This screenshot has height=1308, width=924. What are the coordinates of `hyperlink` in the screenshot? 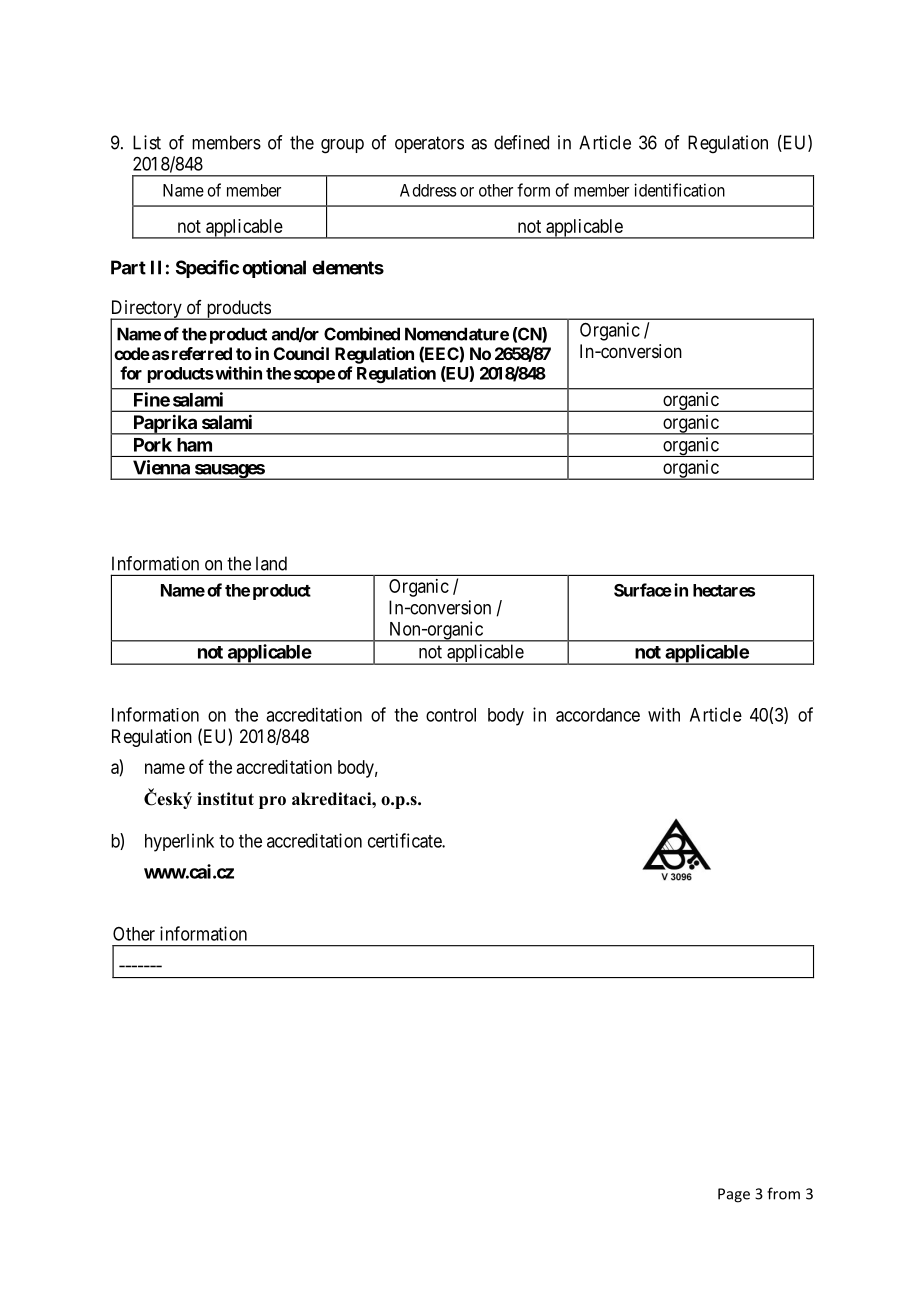 It's located at (179, 842).
